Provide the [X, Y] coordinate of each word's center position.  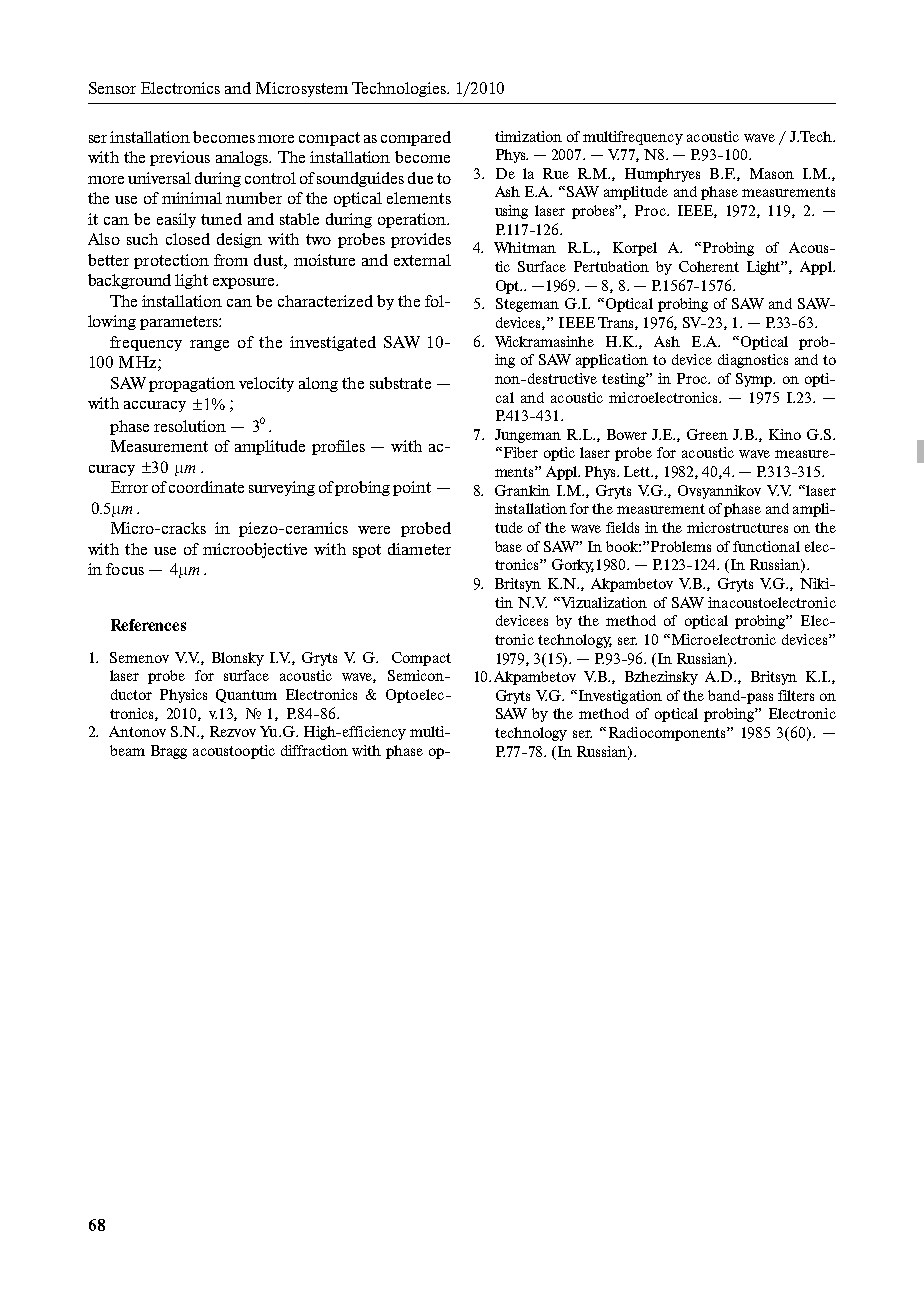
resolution [190, 426]
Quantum [246, 696]
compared [416, 138]
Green [707, 434]
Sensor [112, 88]
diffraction [314, 750]
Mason [772, 173]
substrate [400, 383]
